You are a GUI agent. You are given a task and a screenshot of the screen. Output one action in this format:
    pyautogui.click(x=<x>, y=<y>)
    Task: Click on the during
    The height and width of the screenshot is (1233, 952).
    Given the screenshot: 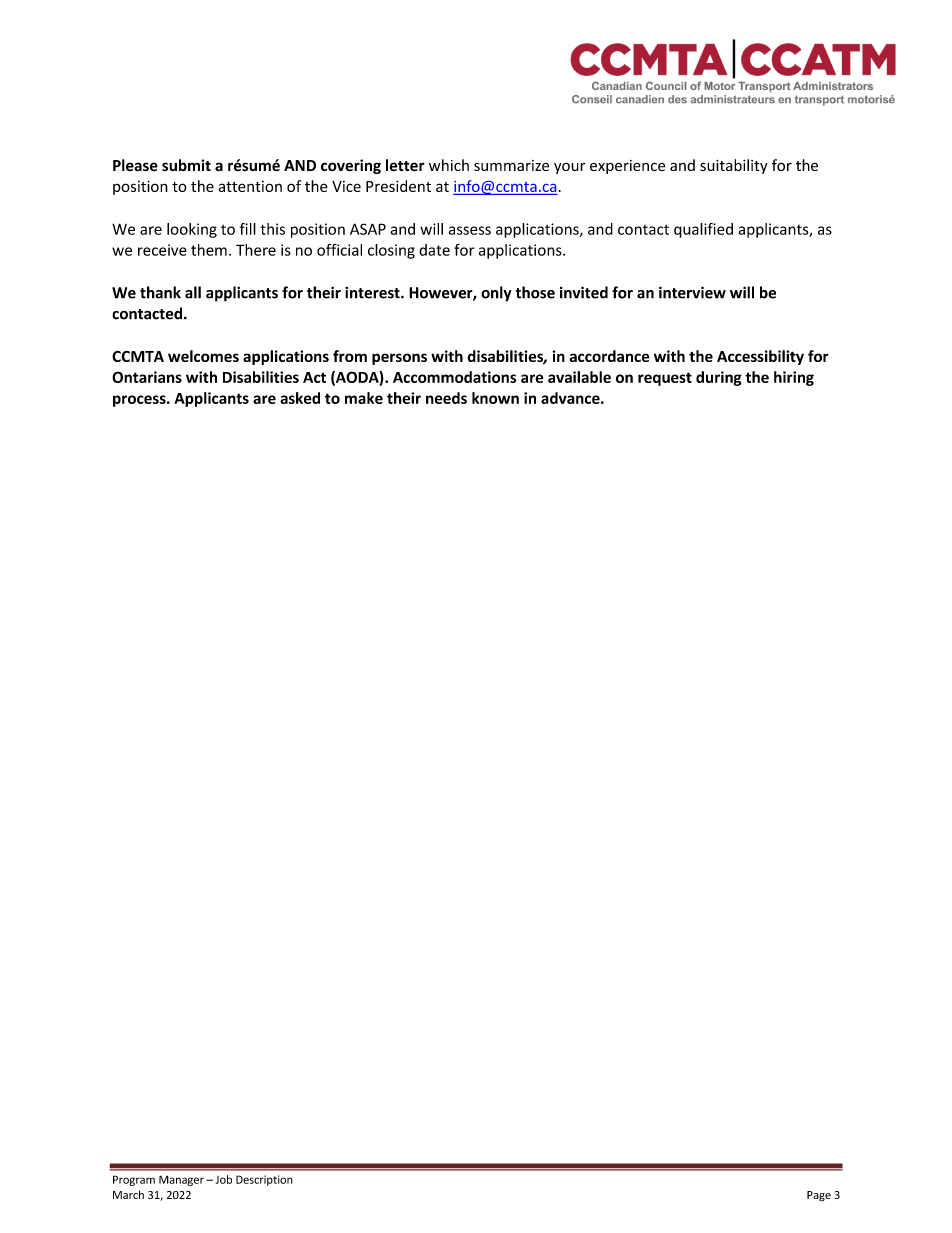 What is the action you would take?
    pyautogui.click(x=719, y=378)
